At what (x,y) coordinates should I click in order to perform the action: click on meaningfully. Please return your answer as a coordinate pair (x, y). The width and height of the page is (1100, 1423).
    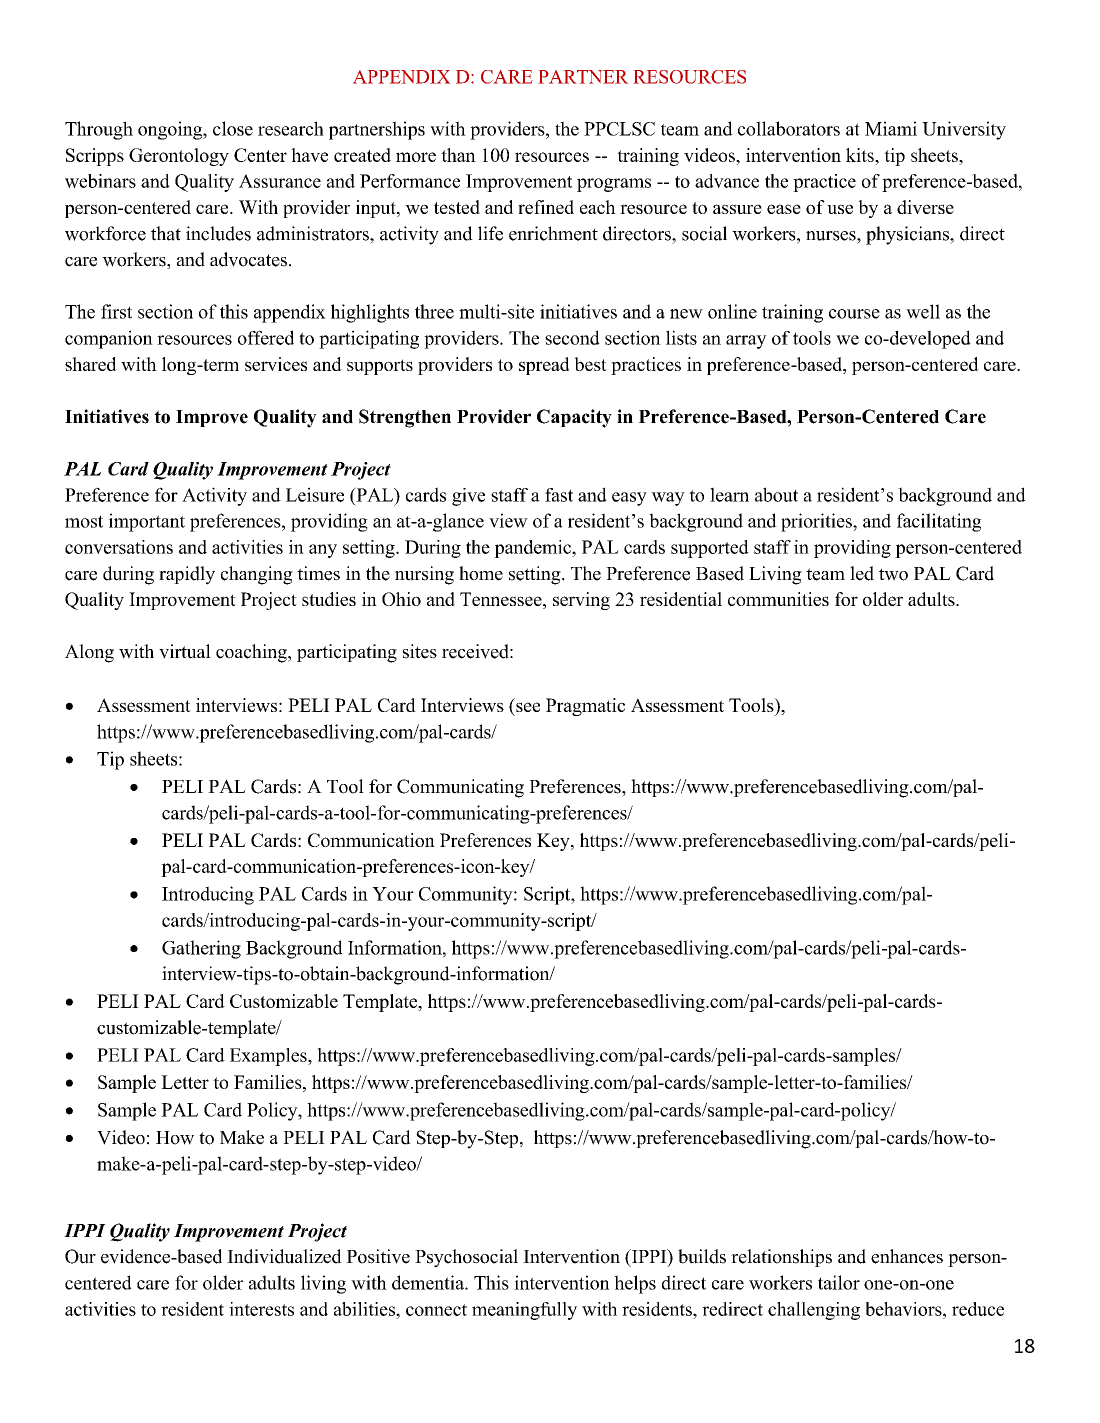
    Looking at the image, I should click on (524, 1311).
